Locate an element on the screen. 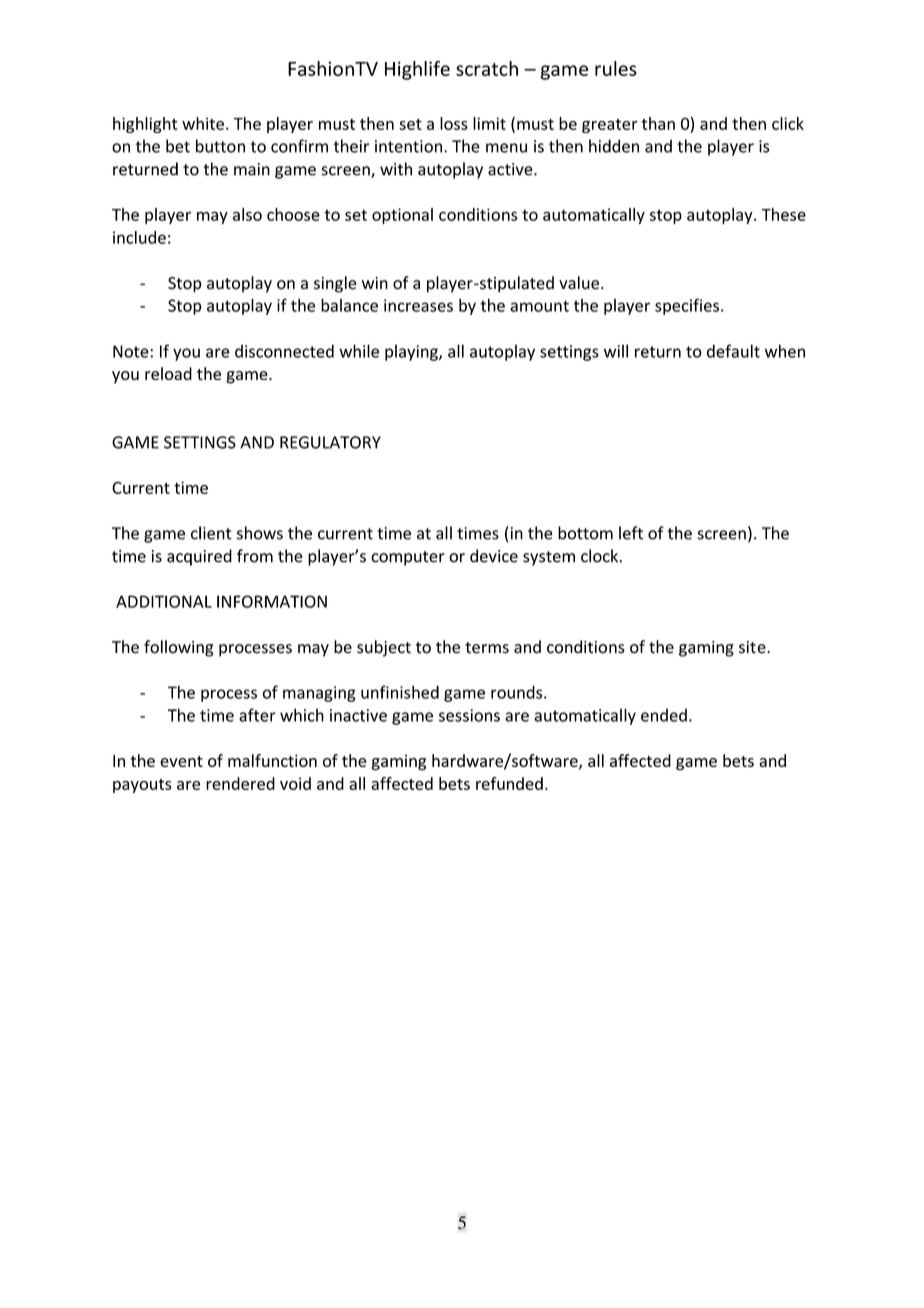 This screenshot has width=924, height=1308. reload is located at coordinates (168, 373).
